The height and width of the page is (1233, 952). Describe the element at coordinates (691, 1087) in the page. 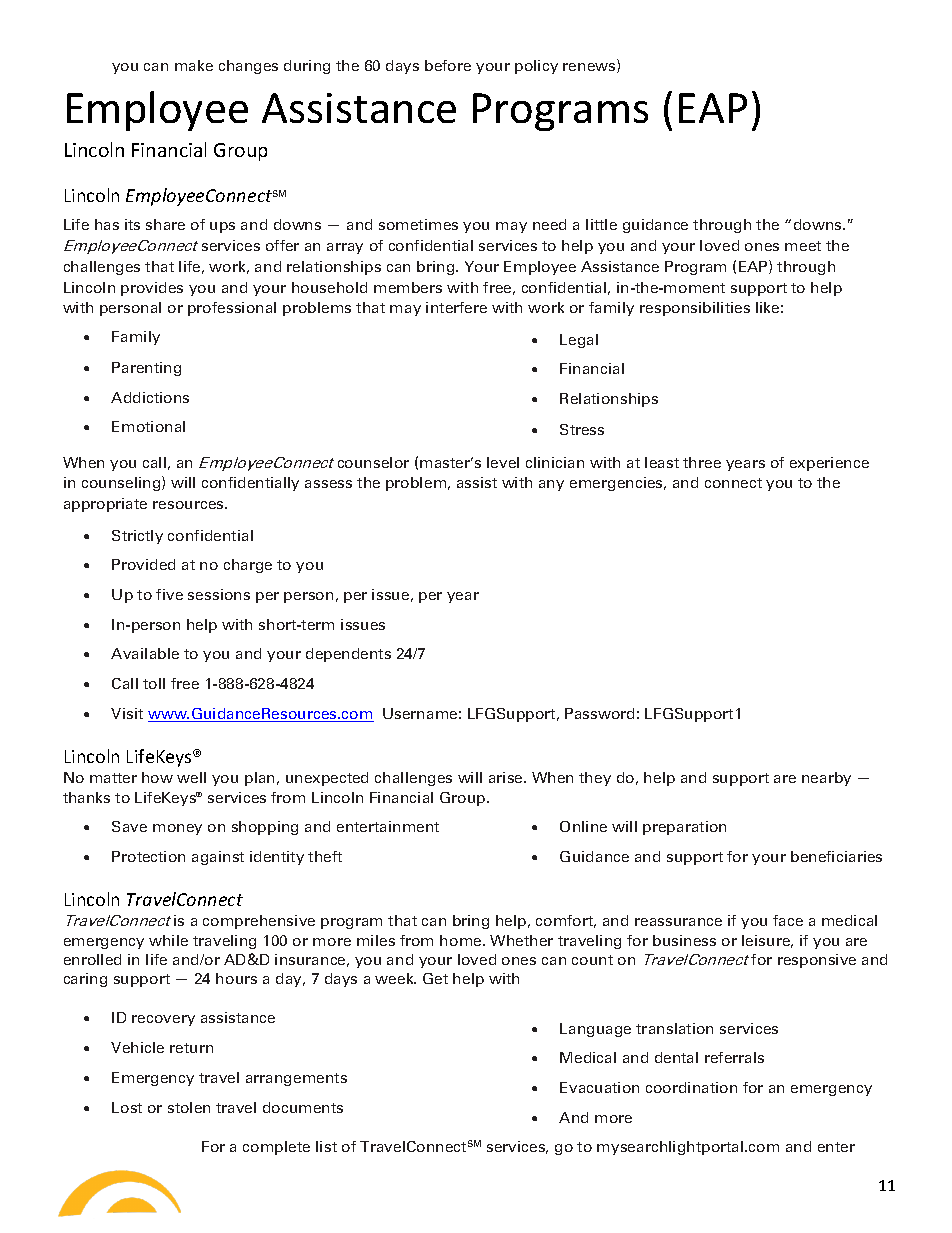

I see `coordination` at that location.
